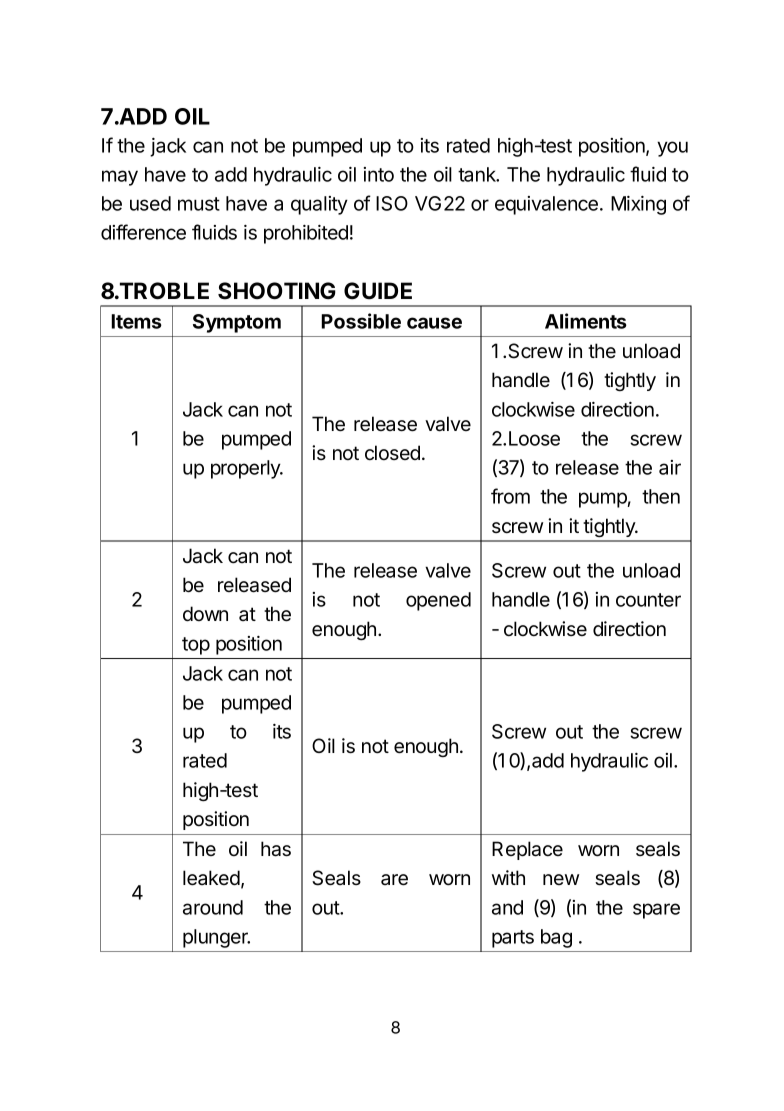 This screenshot has width=784, height=1111. Describe the element at coordinates (196, 646) in the screenshot. I see `top` at that location.
